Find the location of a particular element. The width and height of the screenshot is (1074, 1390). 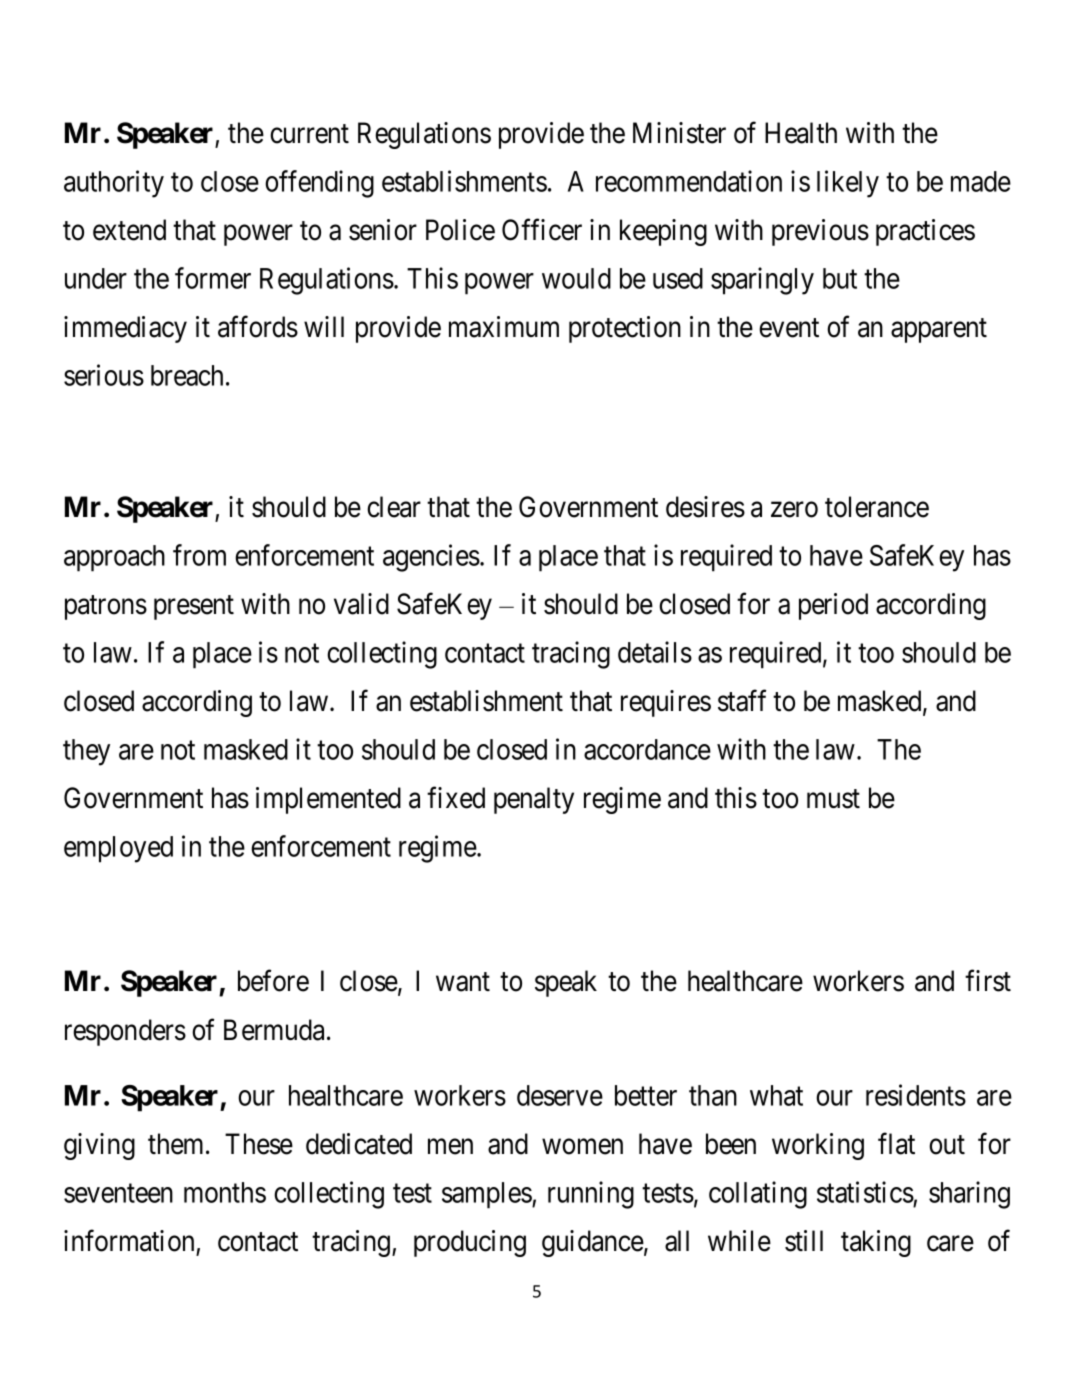

likely is located at coordinates (848, 184).
